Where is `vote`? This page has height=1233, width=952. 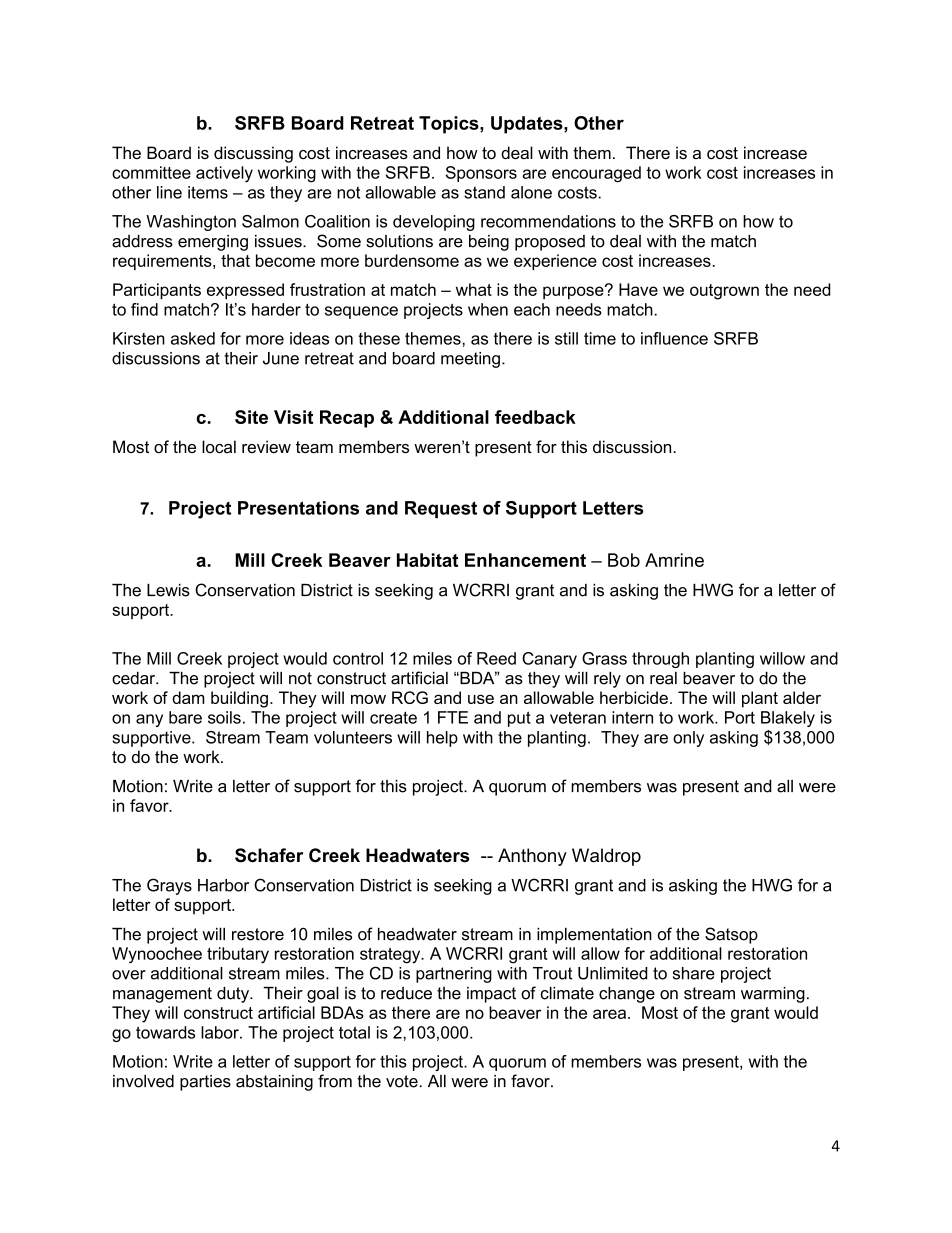
vote is located at coordinates (402, 1081).
